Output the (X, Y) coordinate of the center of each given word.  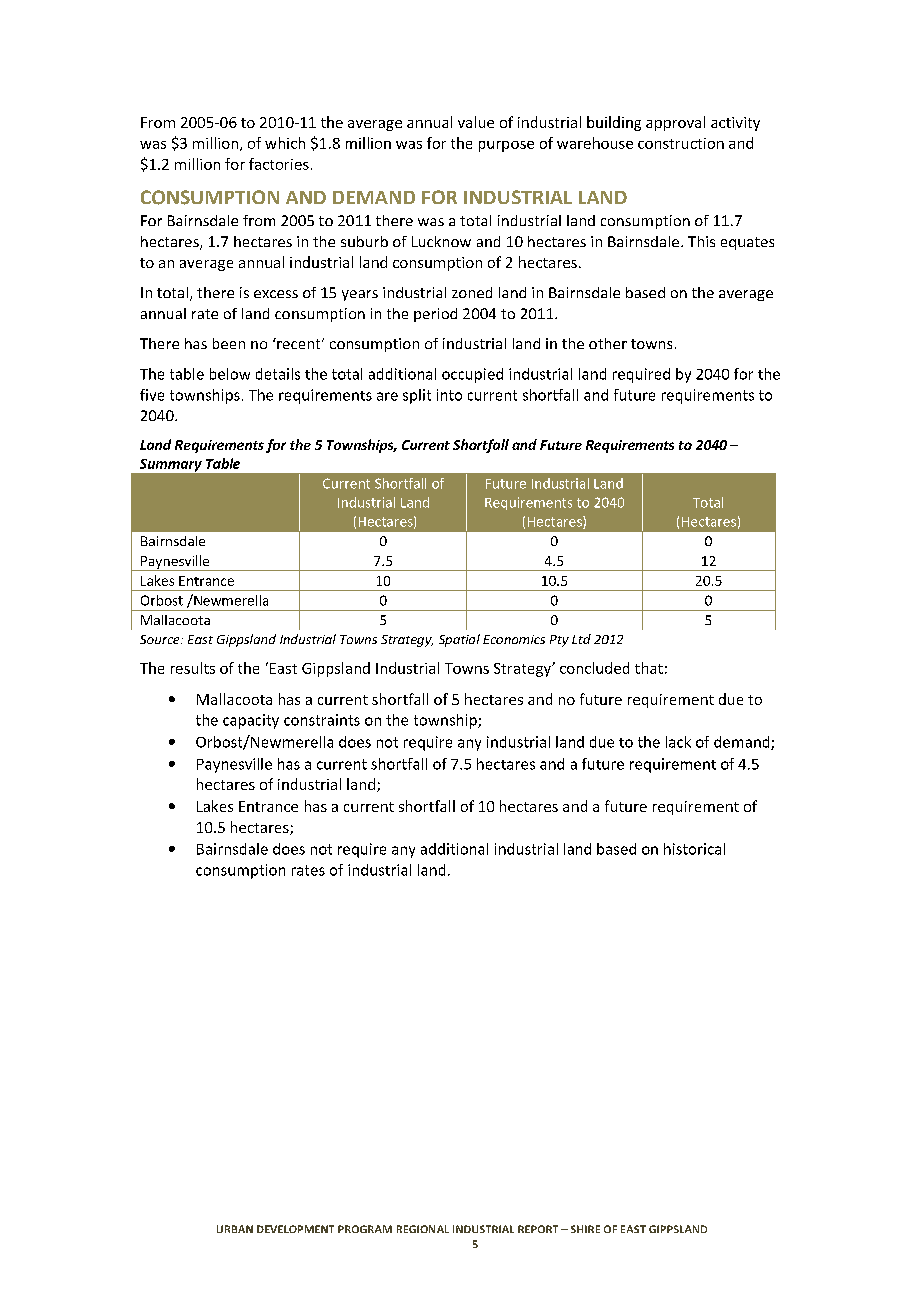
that (649, 668)
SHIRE (585, 1229)
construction (681, 143)
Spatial (459, 640)
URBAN (235, 1229)
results (193, 668)
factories (279, 164)
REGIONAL (423, 1229)
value (476, 122)
